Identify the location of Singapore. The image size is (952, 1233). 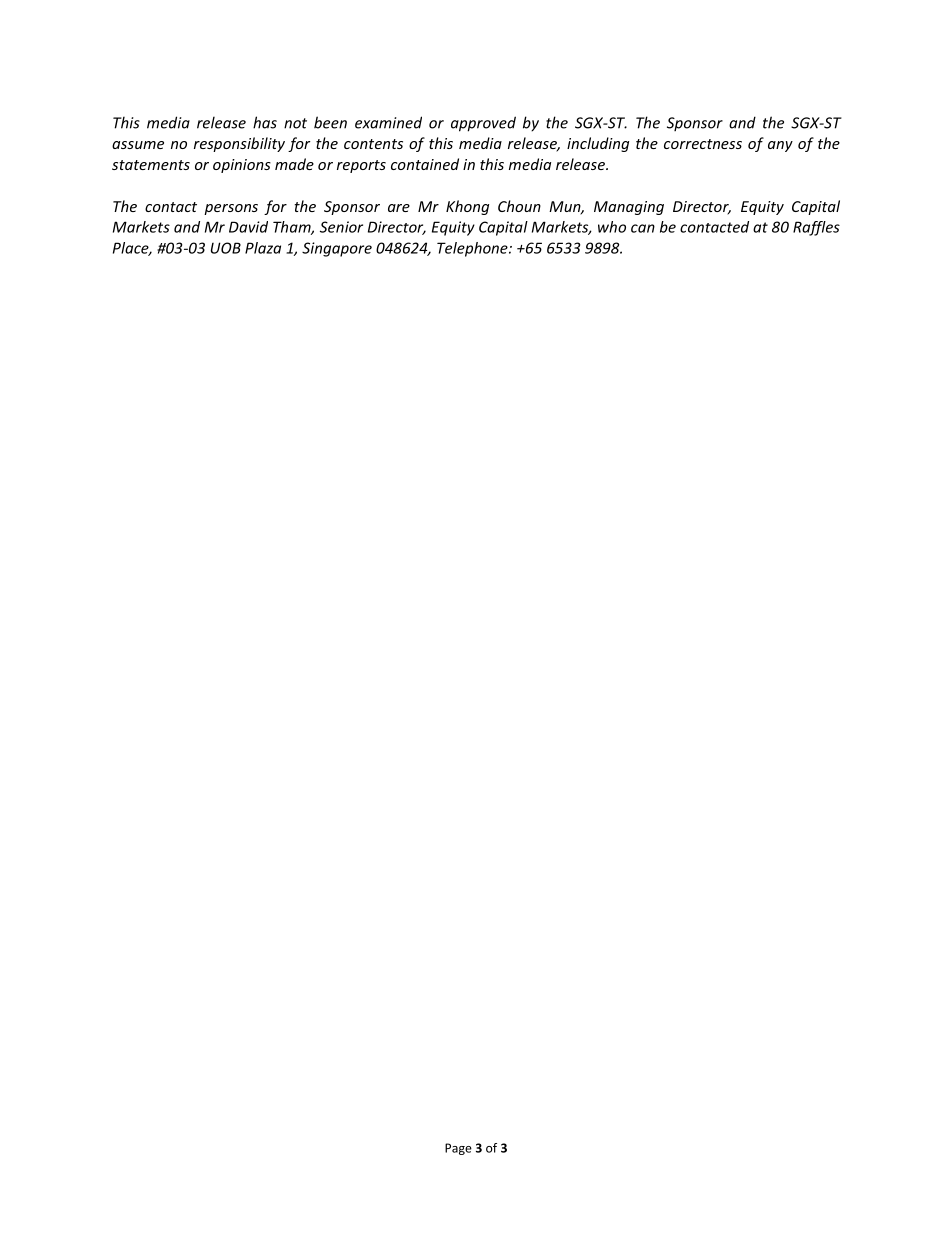
(337, 249).
